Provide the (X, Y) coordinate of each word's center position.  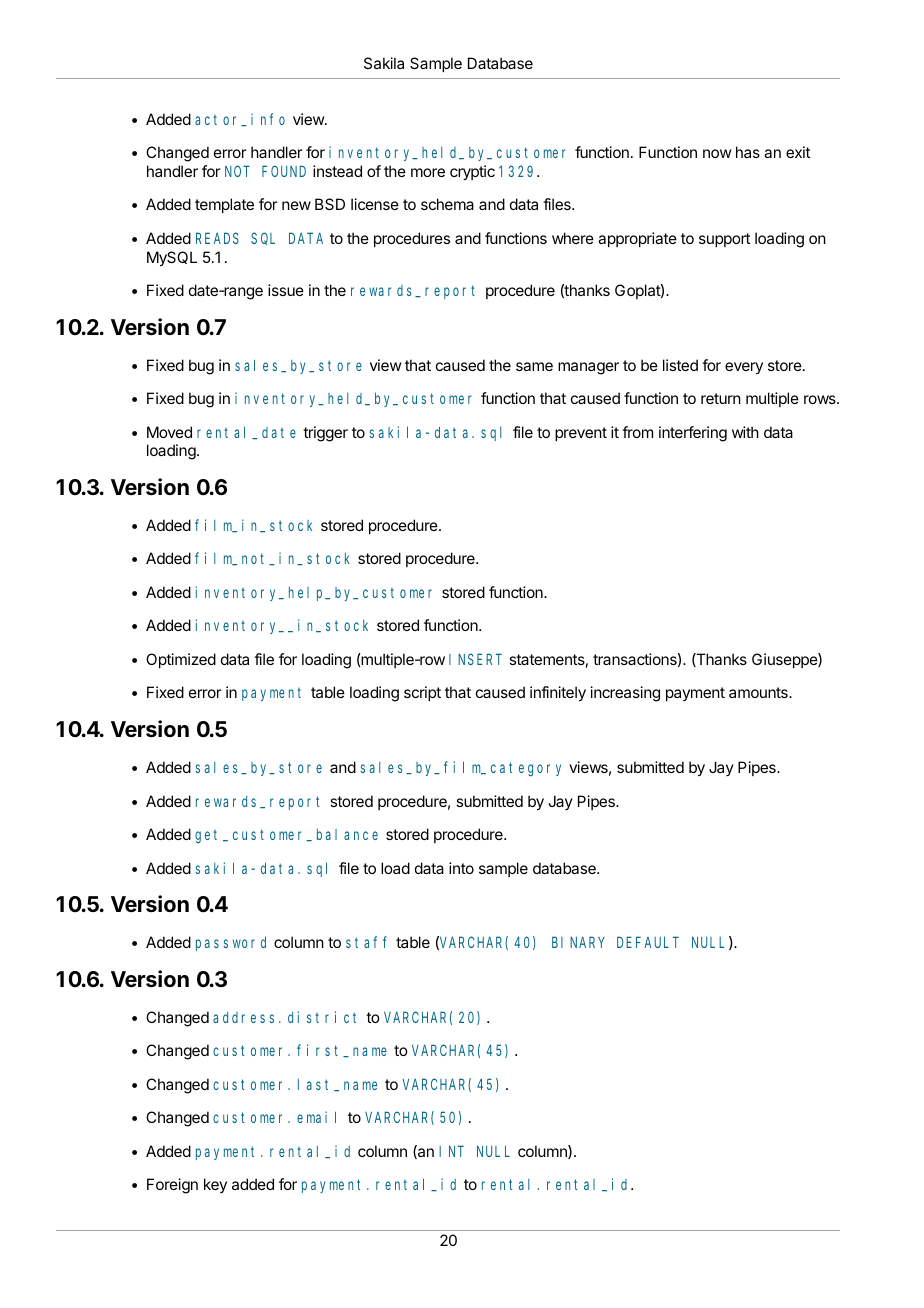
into (461, 868)
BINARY (578, 942)
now (717, 153)
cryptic (472, 173)
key (215, 1185)
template (224, 205)
